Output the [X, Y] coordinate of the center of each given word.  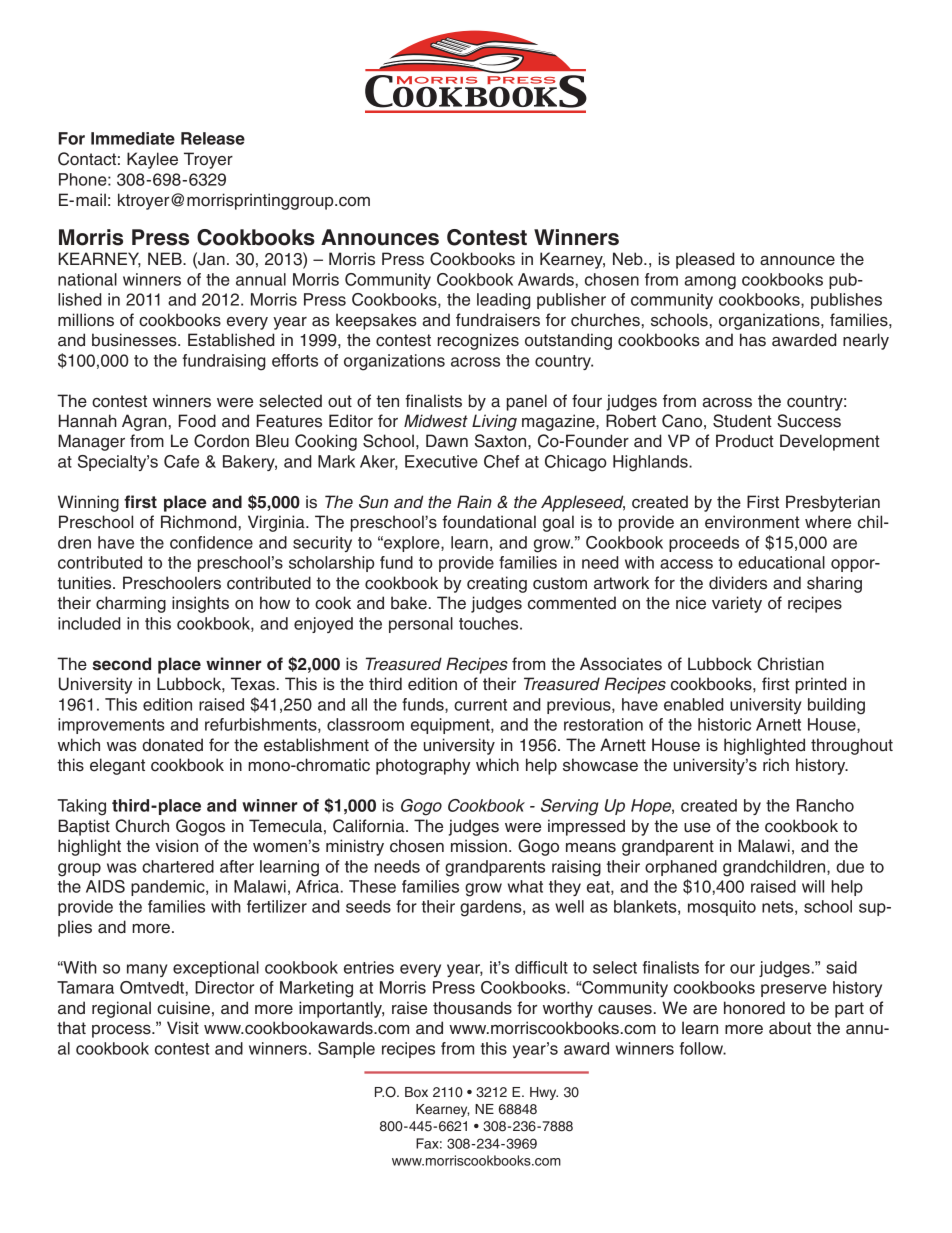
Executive [441, 461]
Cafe [181, 461]
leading [504, 301]
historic [724, 724]
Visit [183, 1028]
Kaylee [152, 160]
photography [423, 766]
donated [172, 745]
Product [745, 441]
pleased [705, 260]
